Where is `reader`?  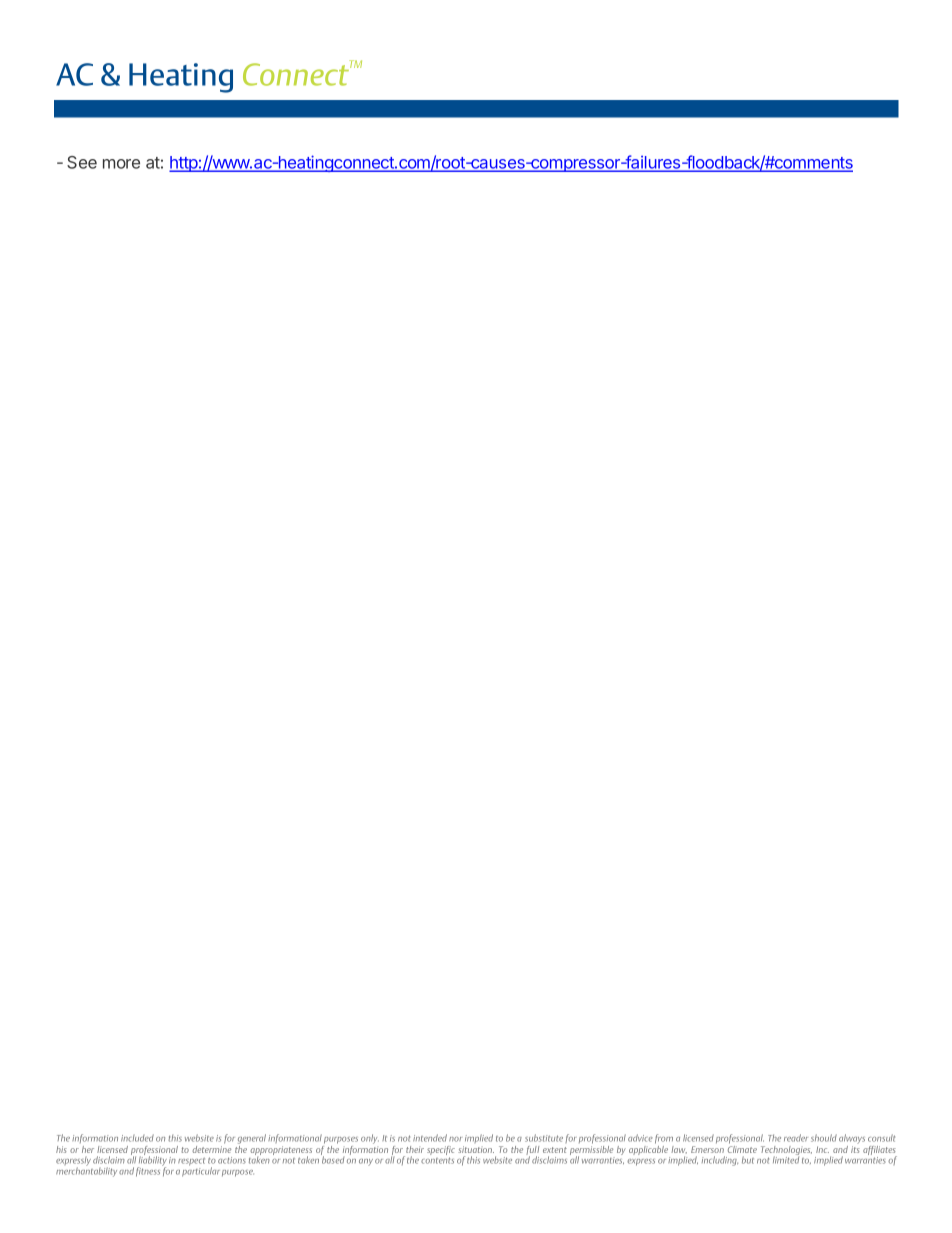 reader is located at coordinates (796, 1138).
